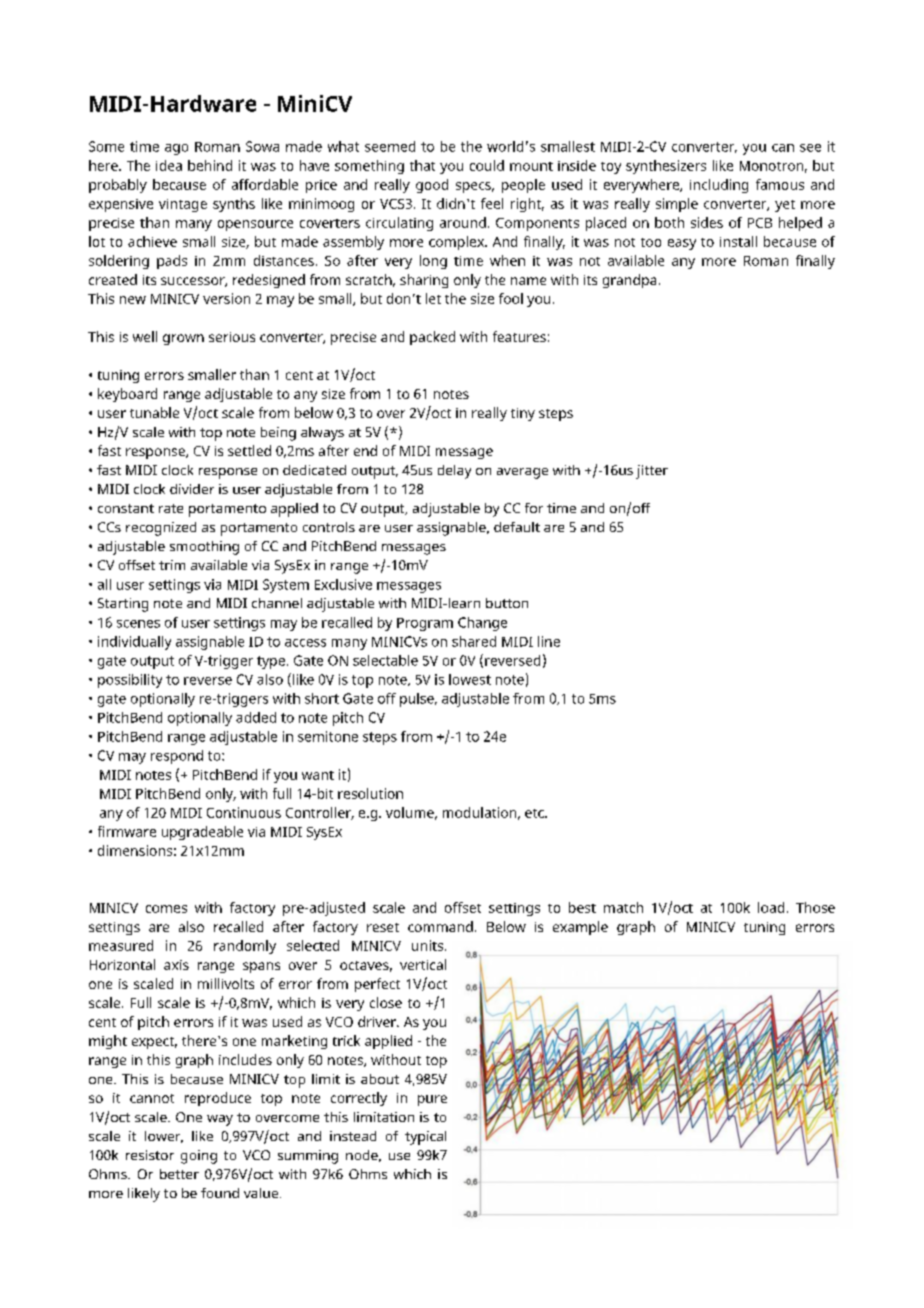  Describe the element at coordinates (432, 186) in the page. I see `good` at that location.
